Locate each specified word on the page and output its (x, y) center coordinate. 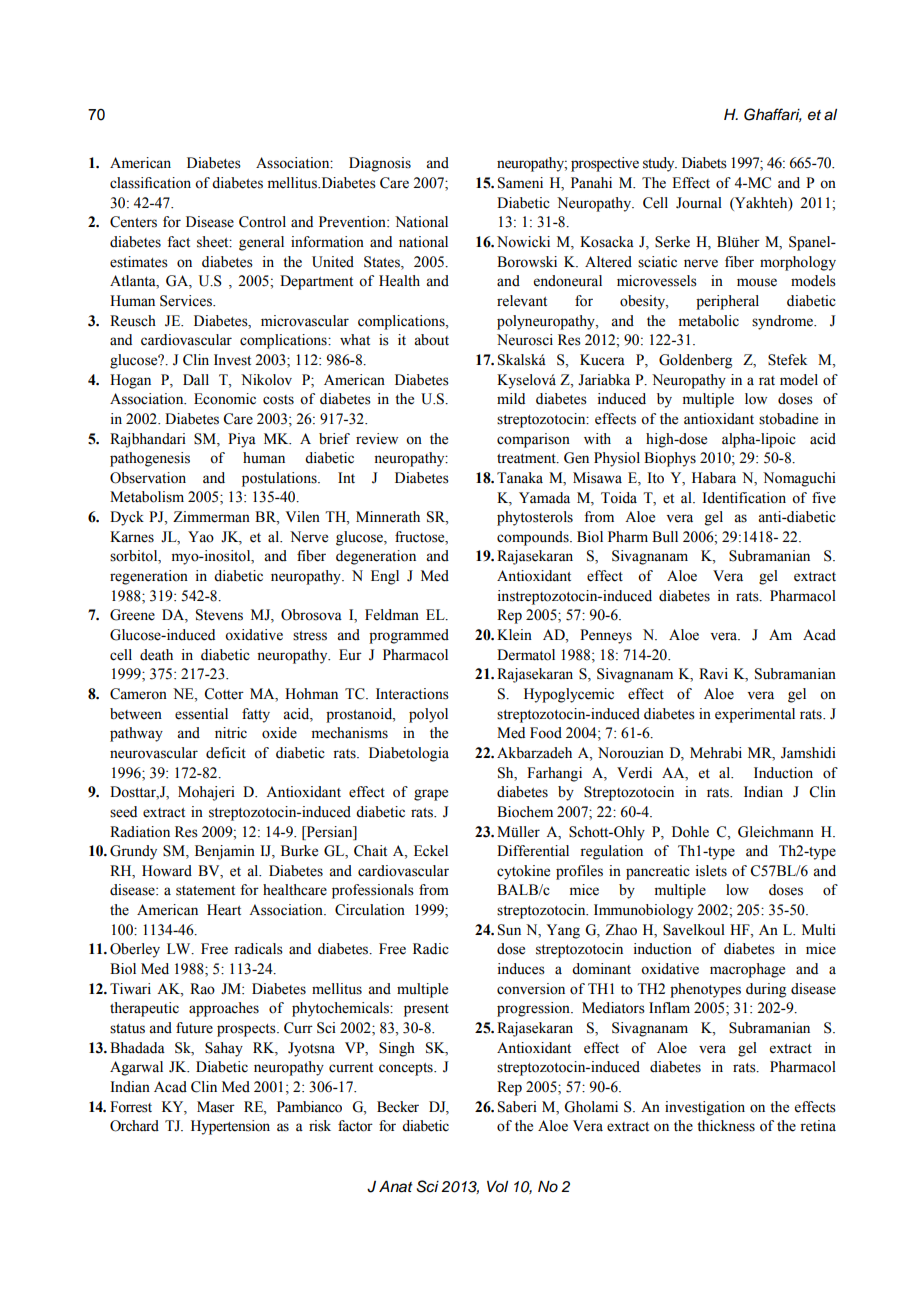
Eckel (431, 851)
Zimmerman (211, 517)
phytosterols (535, 518)
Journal (699, 203)
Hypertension (230, 1127)
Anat (396, 1186)
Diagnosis (380, 164)
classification (150, 183)
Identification (744, 498)
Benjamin (225, 852)
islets (711, 871)
